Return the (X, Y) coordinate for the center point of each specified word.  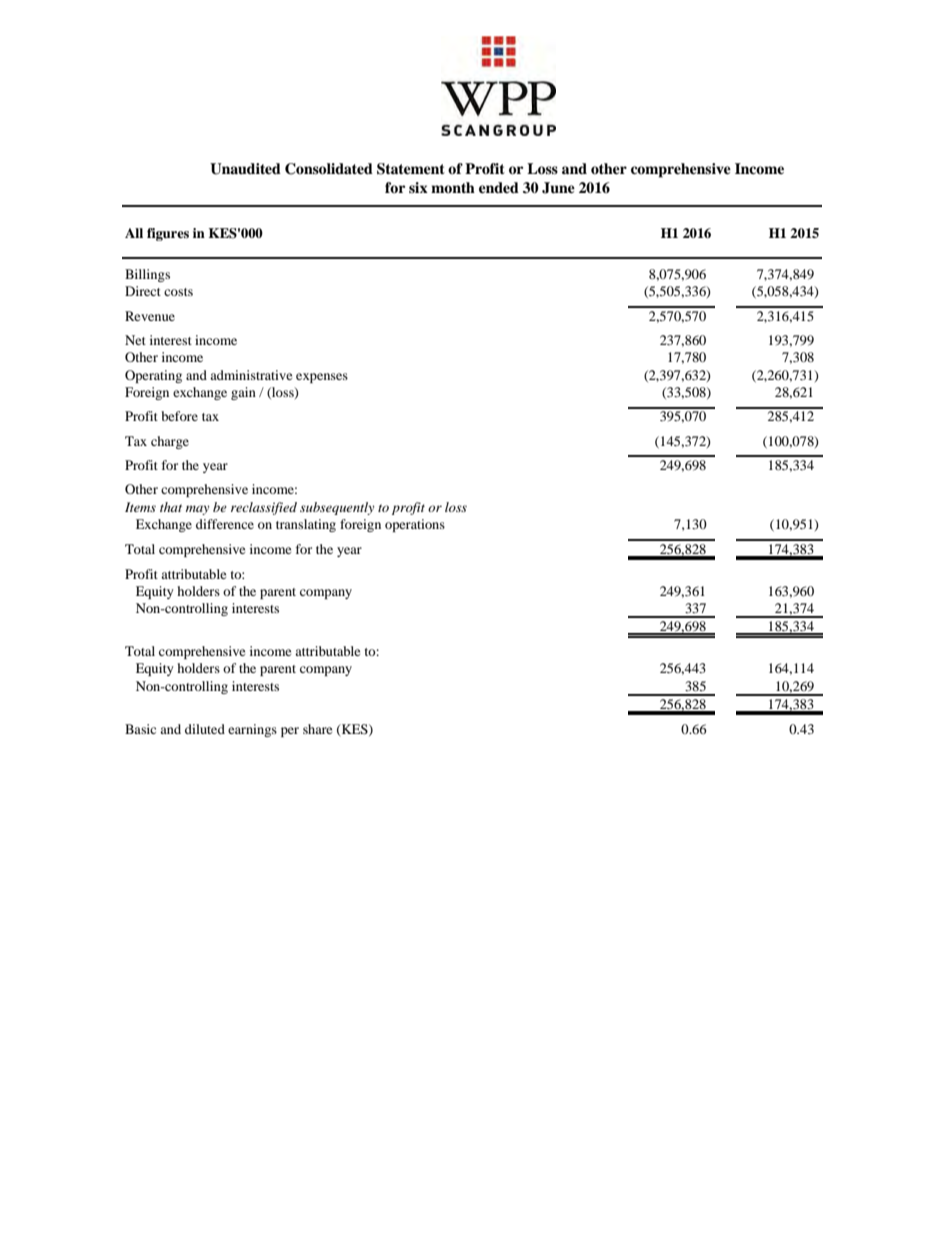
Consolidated (329, 169)
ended (499, 187)
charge (170, 442)
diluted (205, 729)
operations (415, 525)
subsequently (337, 508)
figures (168, 234)
